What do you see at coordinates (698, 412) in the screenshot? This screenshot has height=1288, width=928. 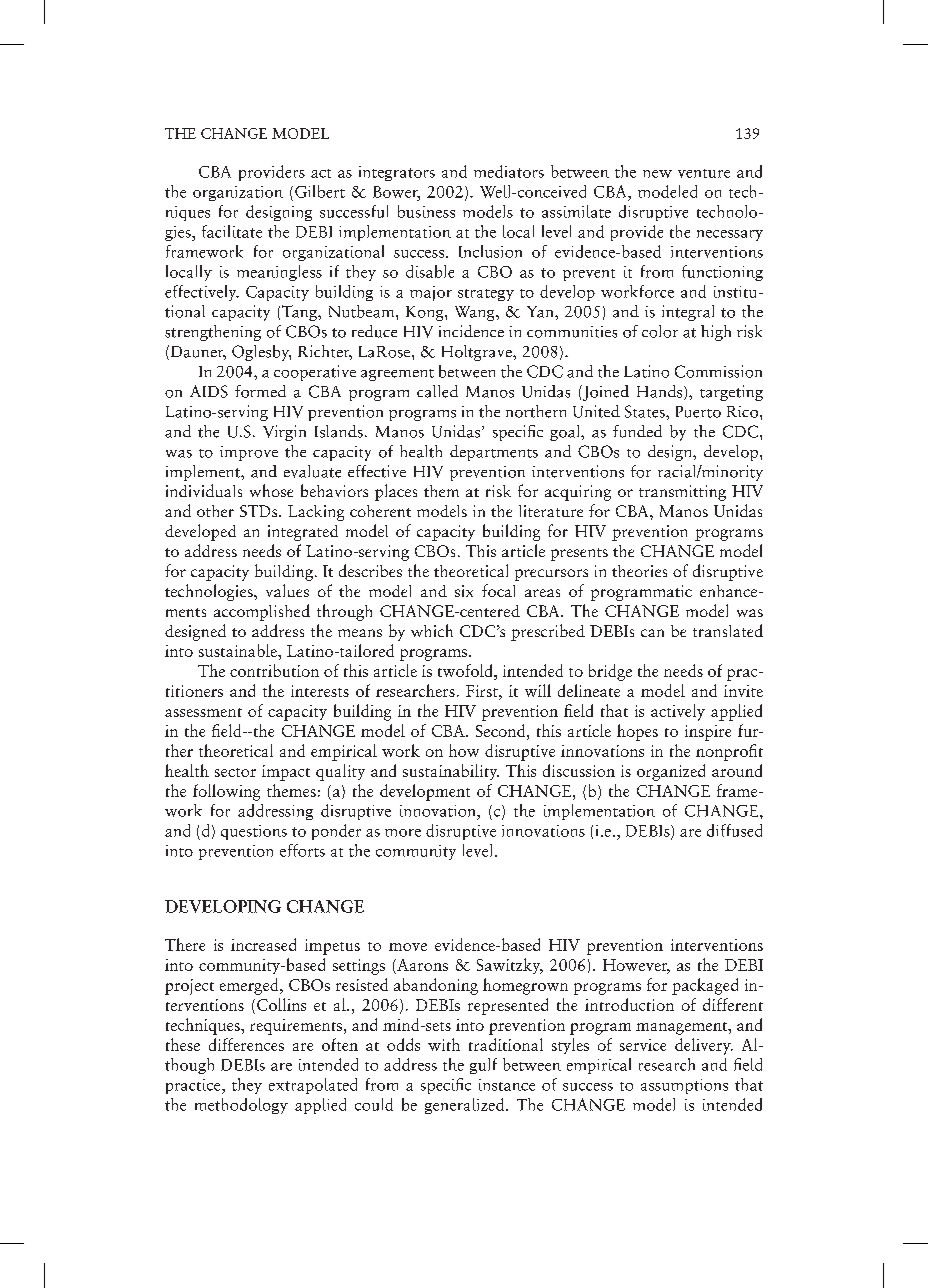 I see `Puerto` at bounding box center [698, 412].
